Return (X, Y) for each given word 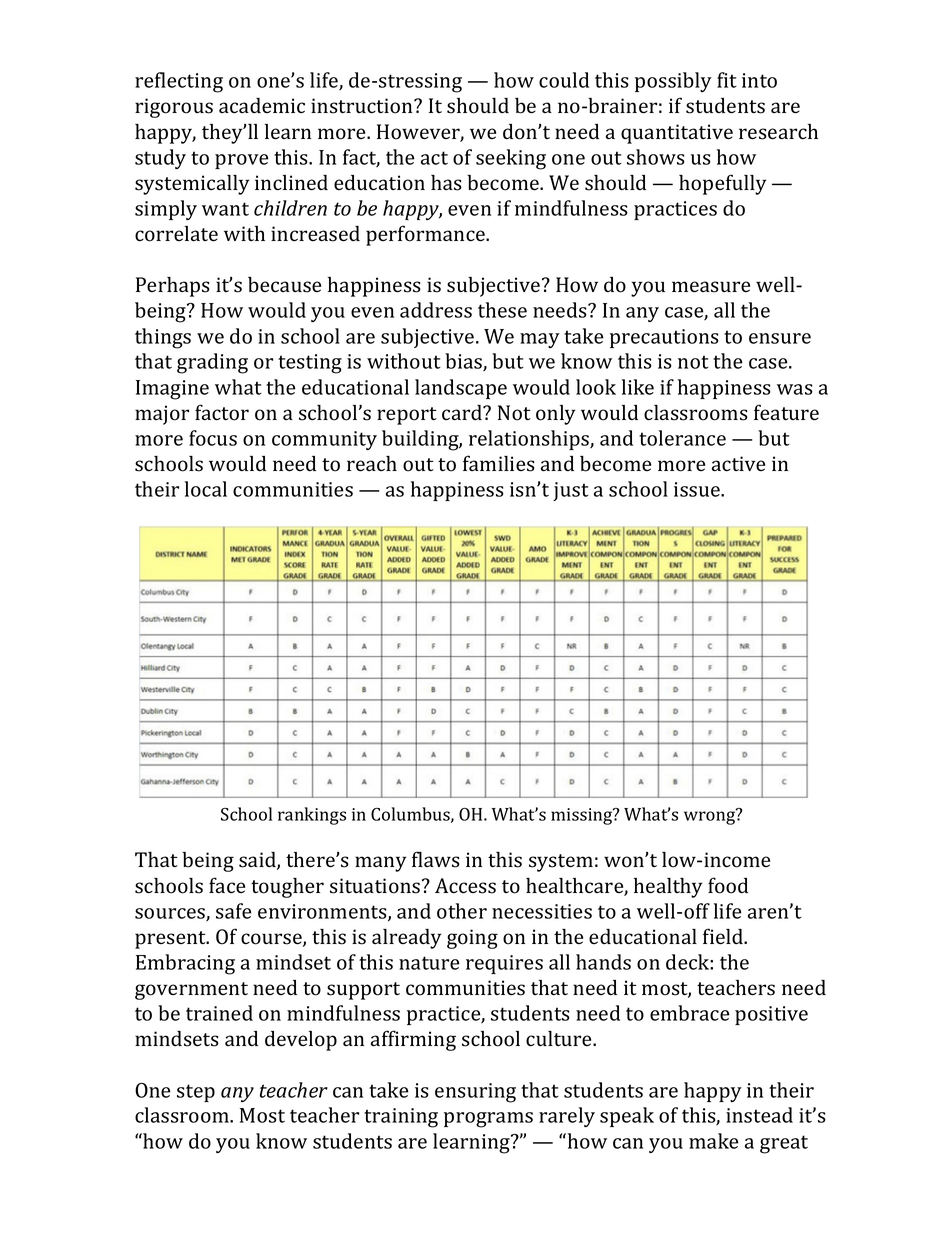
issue (698, 489)
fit (727, 80)
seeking (511, 159)
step (196, 1093)
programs (488, 1120)
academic (262, 106)
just (571, 491)
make (713, 1141)
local (206, 489)
